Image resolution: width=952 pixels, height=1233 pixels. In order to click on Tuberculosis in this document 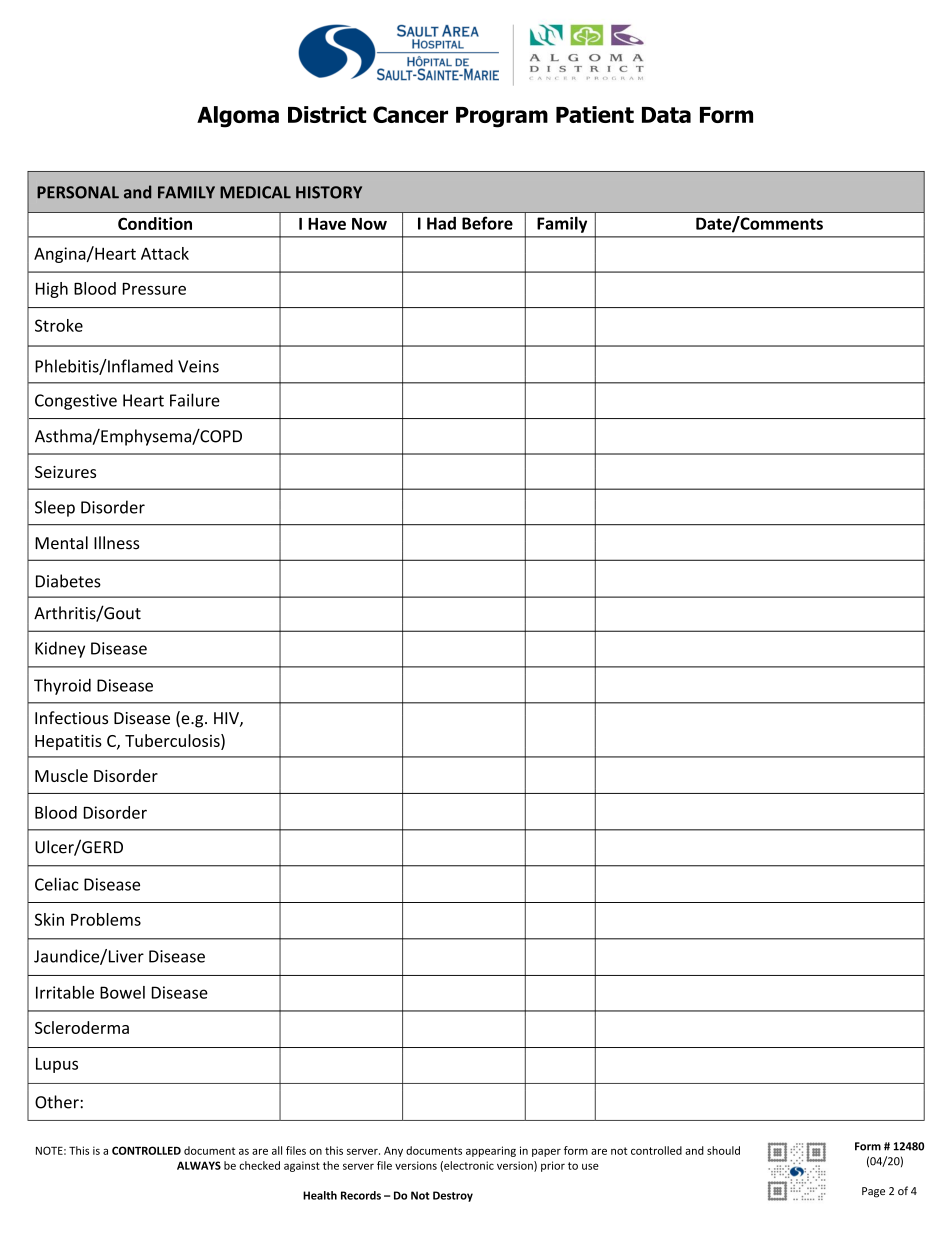, I will do `click(173, 742)`.
